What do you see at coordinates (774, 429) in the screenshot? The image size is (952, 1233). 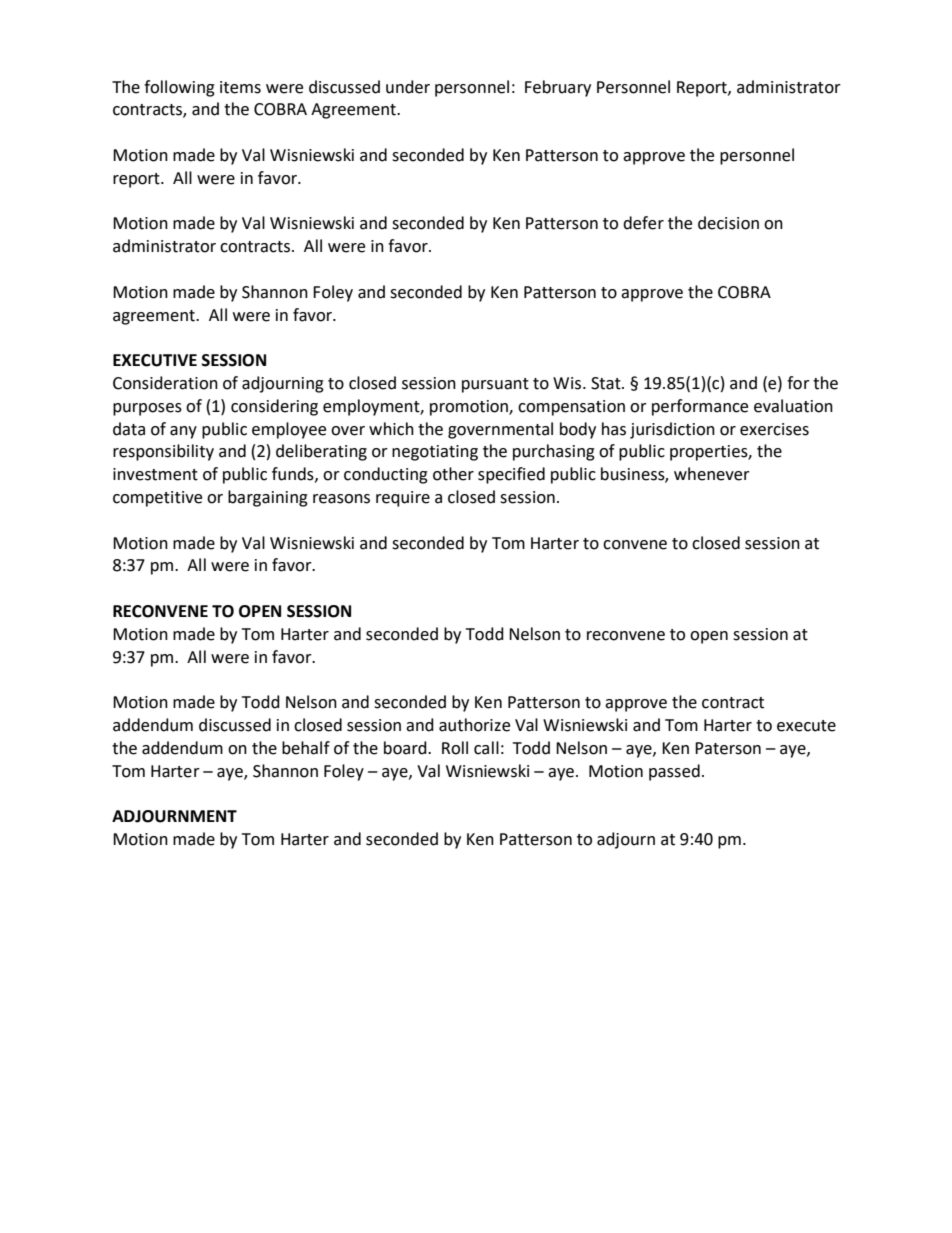 I see `exercises` at bounding box center [774, 429].
